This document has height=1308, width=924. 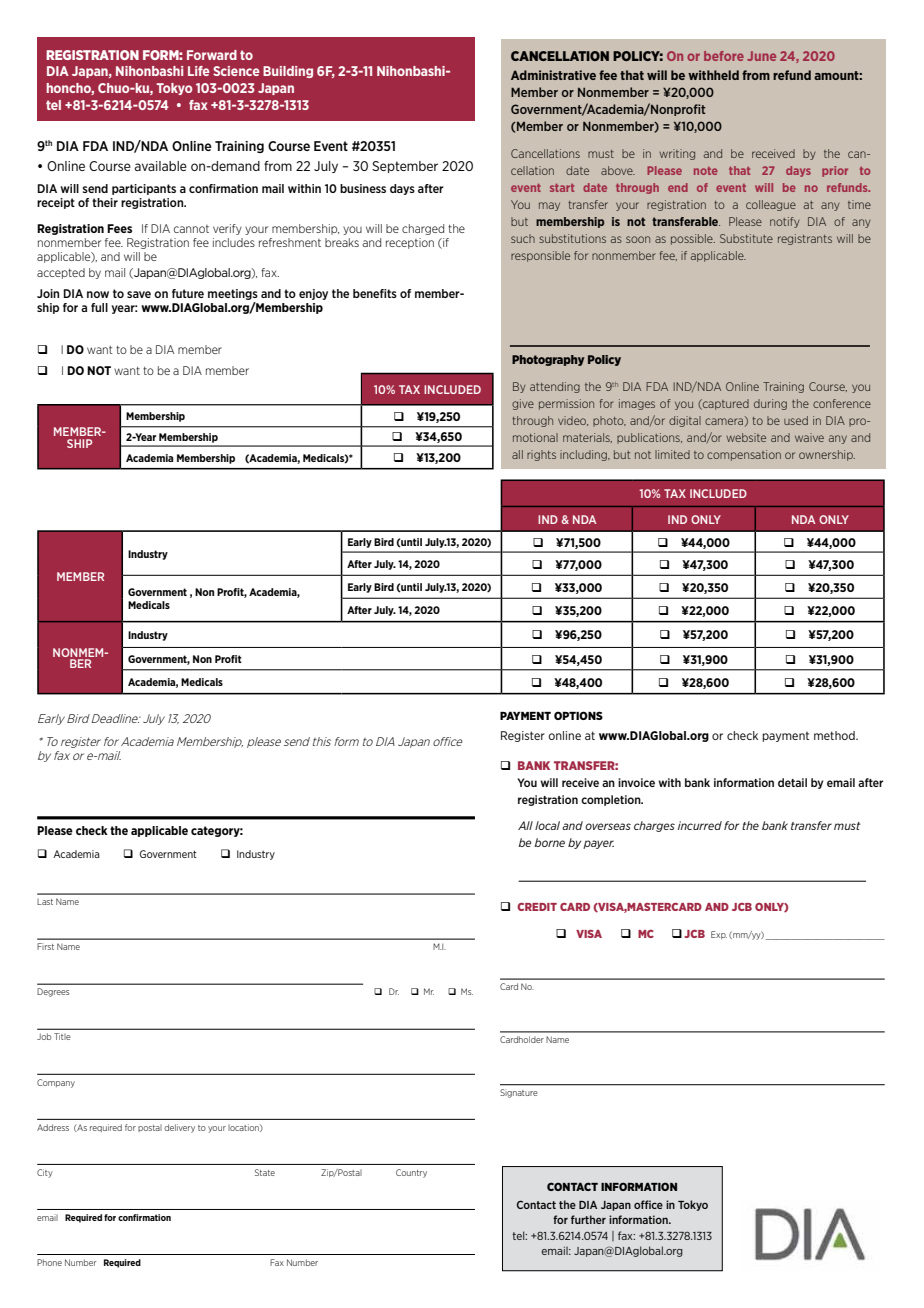 I want to click on Administrative, so click(x=553, y=75).
